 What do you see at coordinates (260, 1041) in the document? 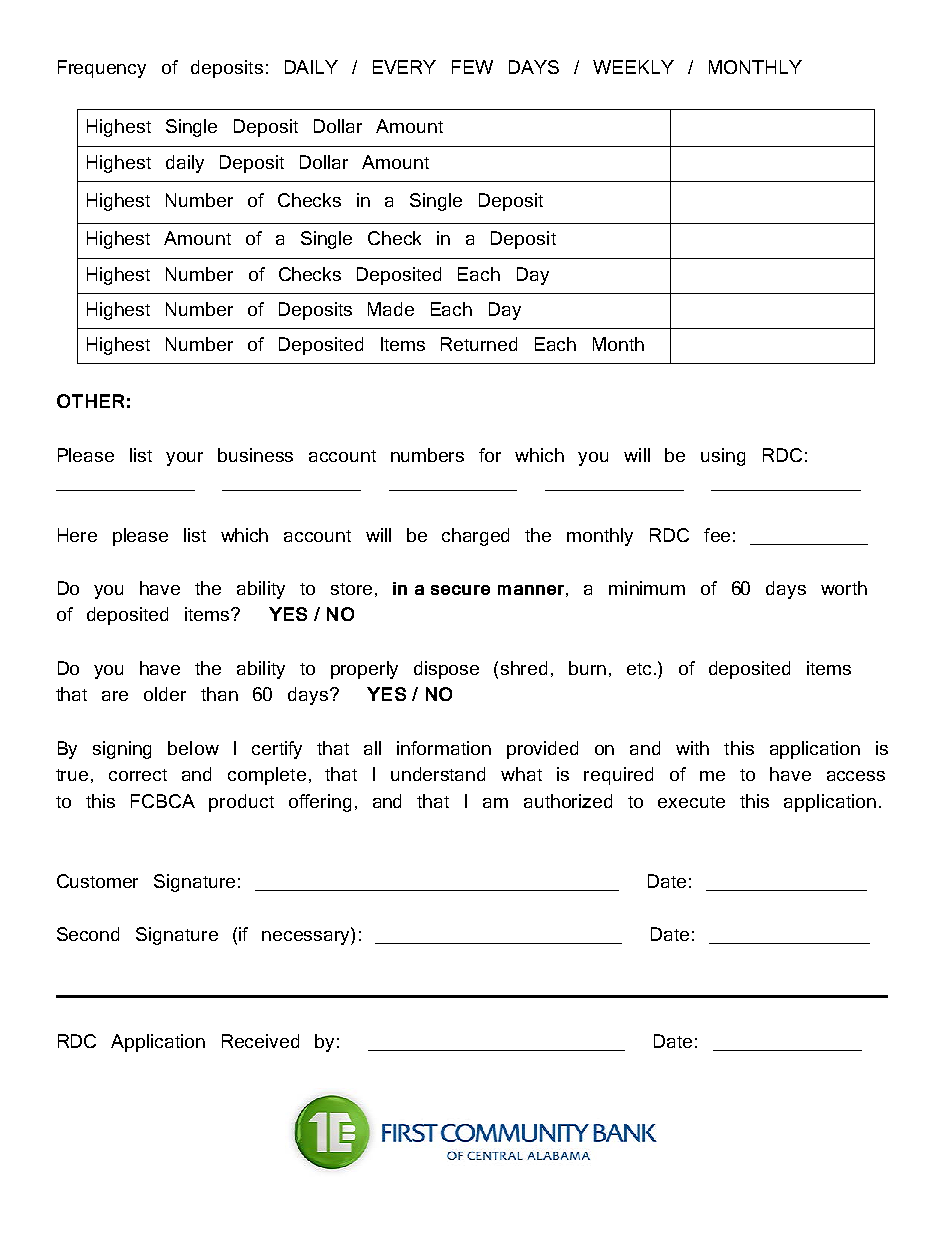
I see `Received` at bounding box center [260, 1041].
